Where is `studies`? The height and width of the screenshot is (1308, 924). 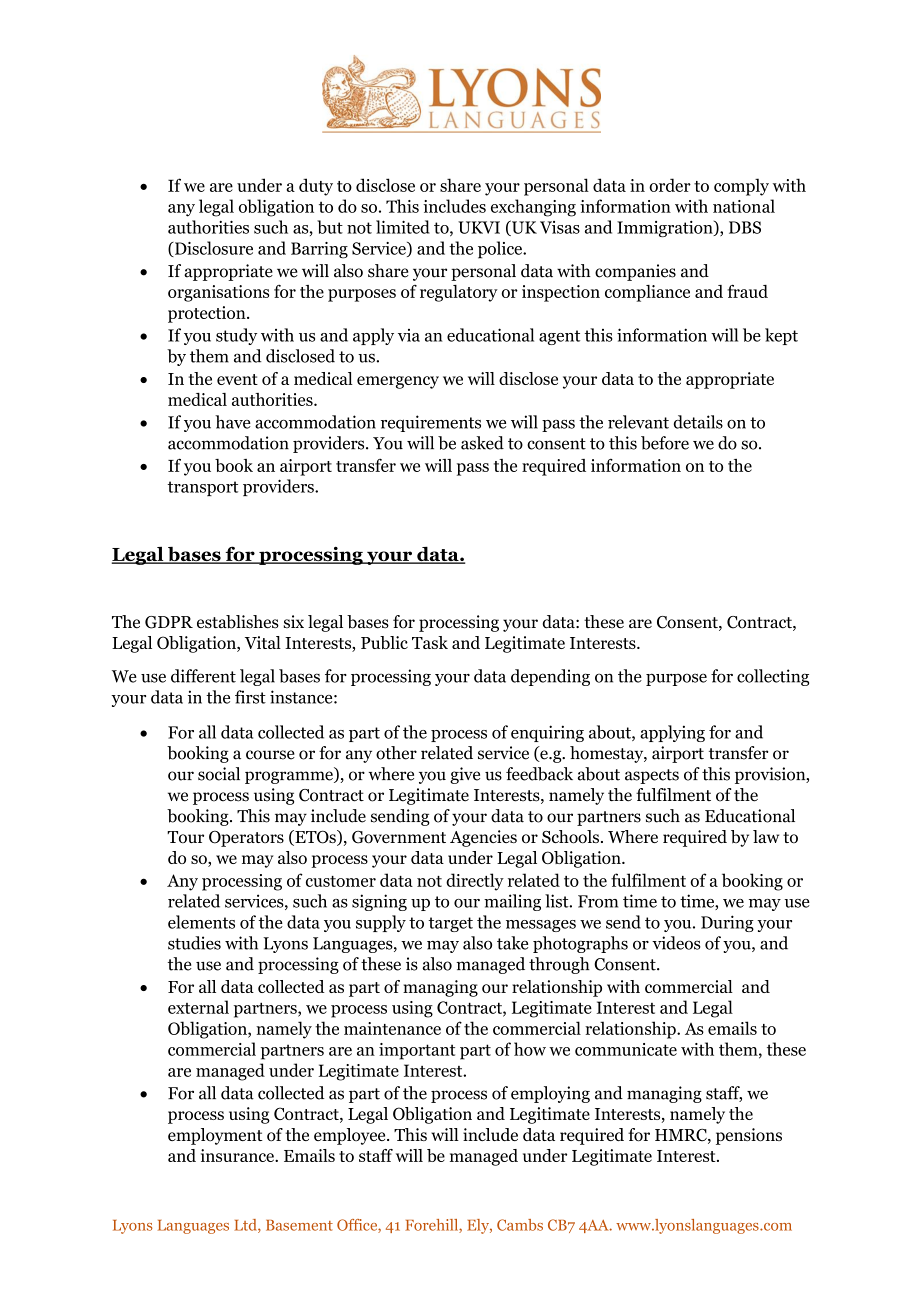 studies is located at coordinates (194, 943).
